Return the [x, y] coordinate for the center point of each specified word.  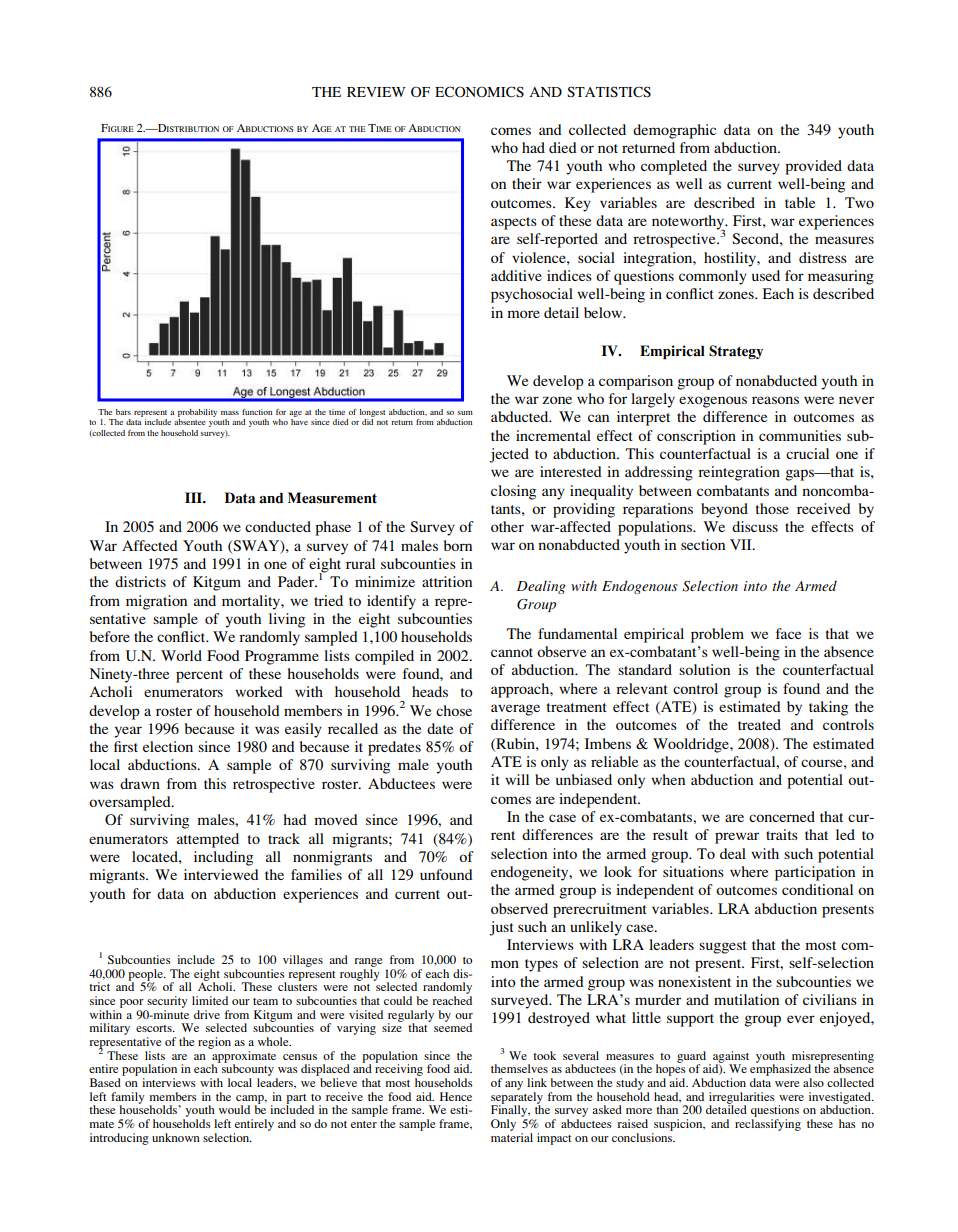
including [223, 858]
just [501, 928]
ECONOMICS [479, 92]
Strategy [736, 352]
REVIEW [376, 92]
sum [465, 413]
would [234, 1109]
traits [782, 834]
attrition [447, 581]
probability [197, 413]
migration [156, 602]
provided [813, 167]
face [788, 633]
